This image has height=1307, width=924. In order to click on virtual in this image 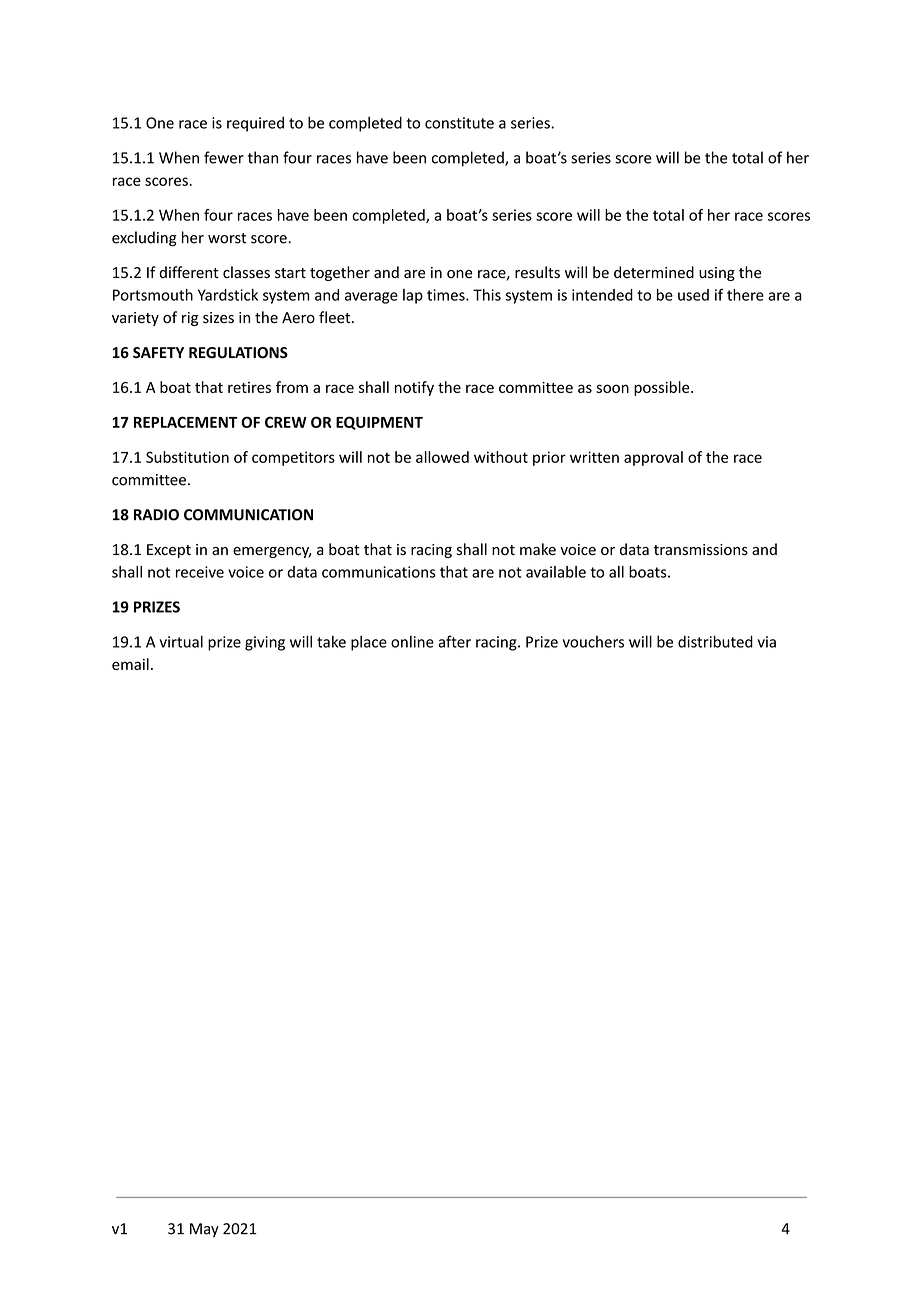, I will do `click(181, 641)`.
